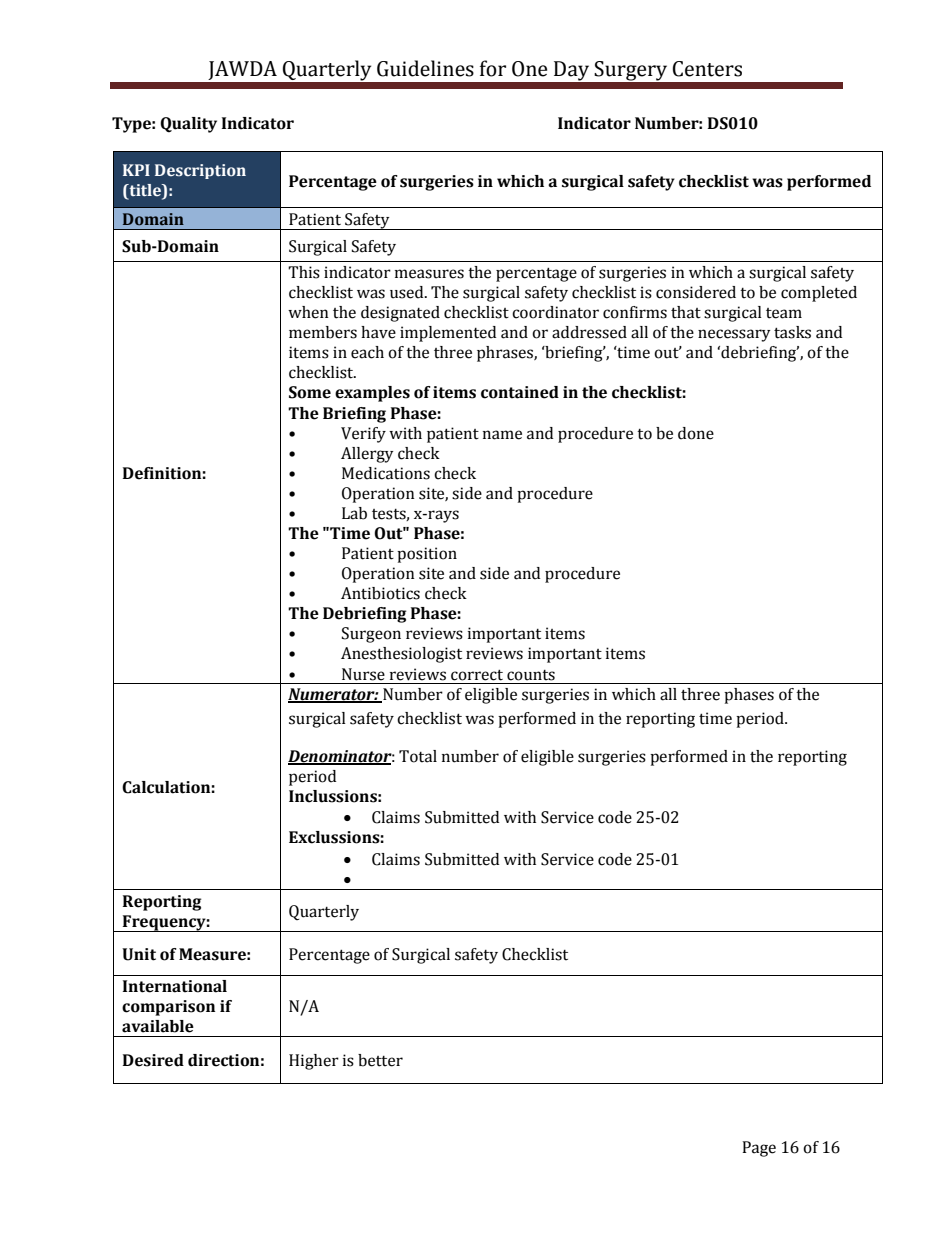  I want to click on Centers, so click(707, 69).
